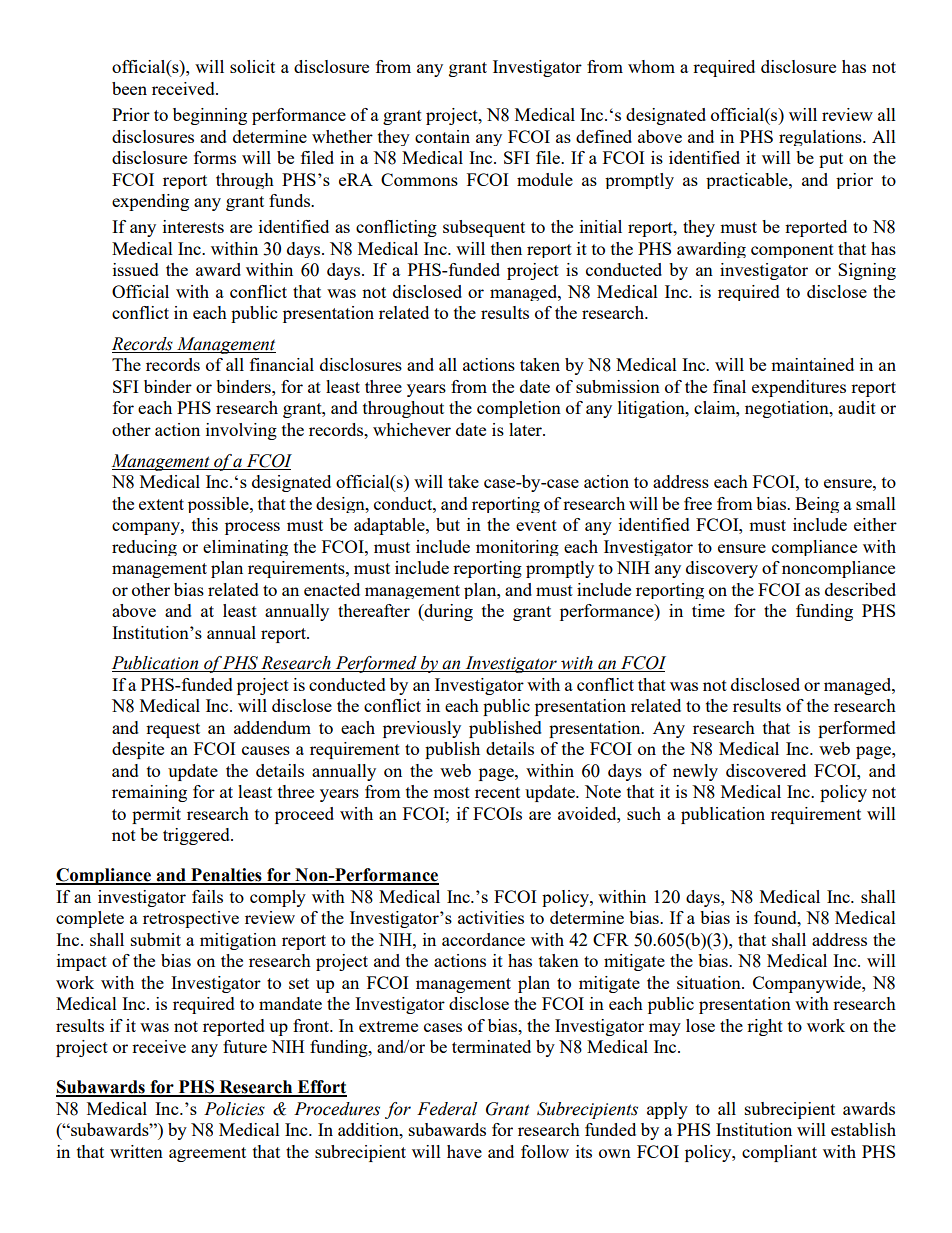 This screenshot has height=1233, width=952. I want to click on discovered, so click(766, 770).
